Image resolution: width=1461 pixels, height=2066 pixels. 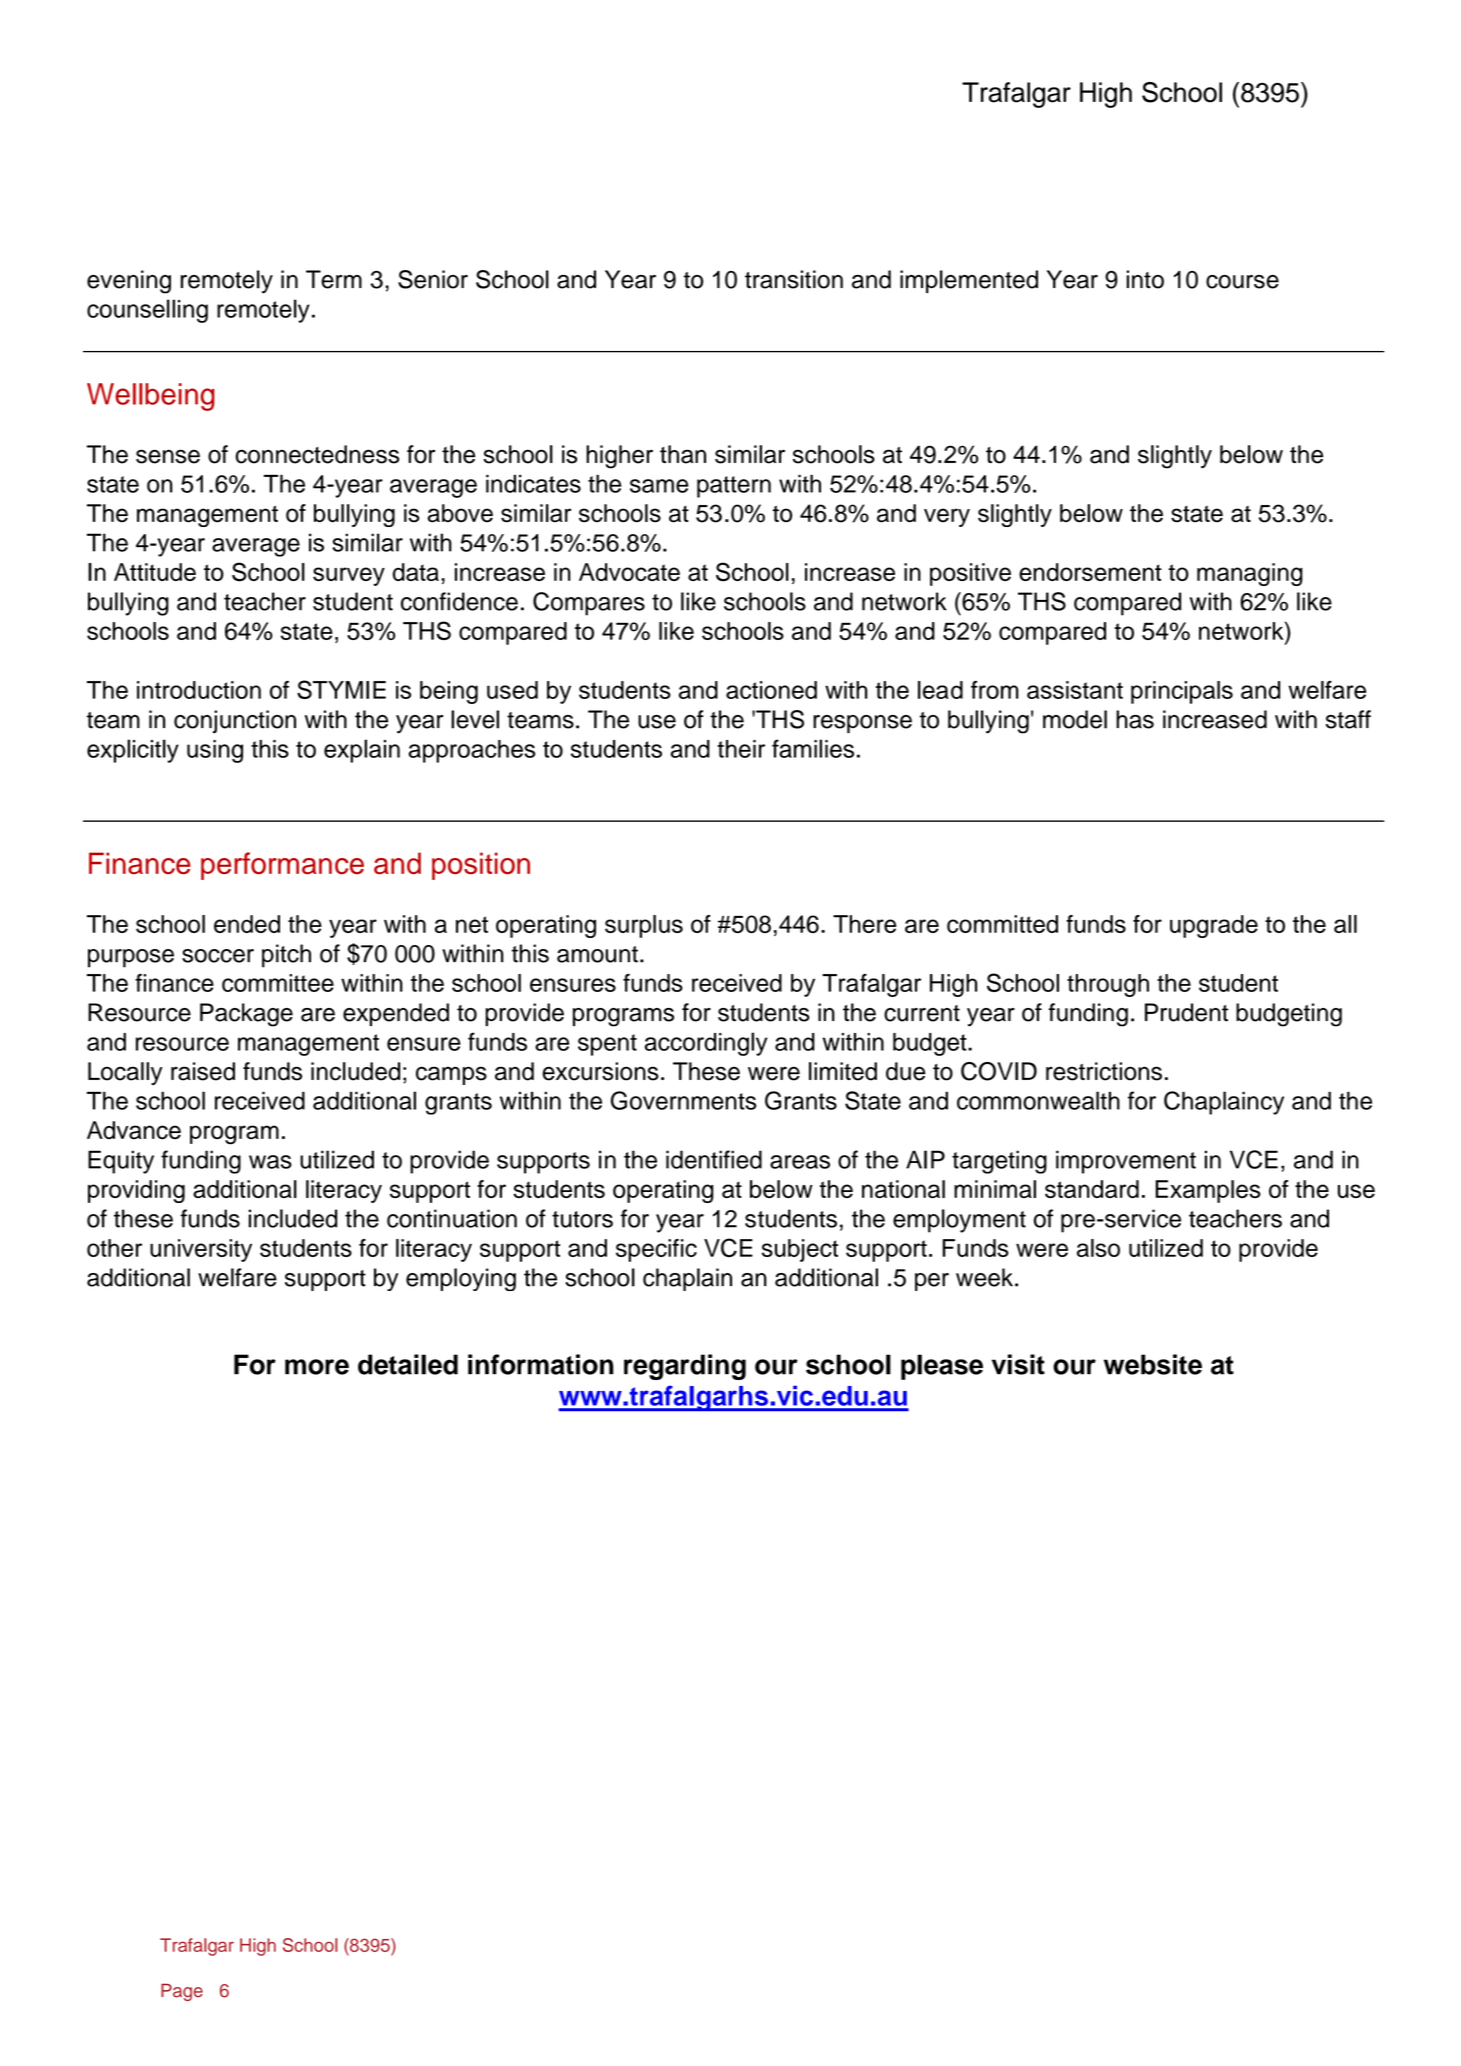 What do you see at coordinates (685, 1367) in the screenshot?
I see `regarding` at bounding box center [685, 1367].
